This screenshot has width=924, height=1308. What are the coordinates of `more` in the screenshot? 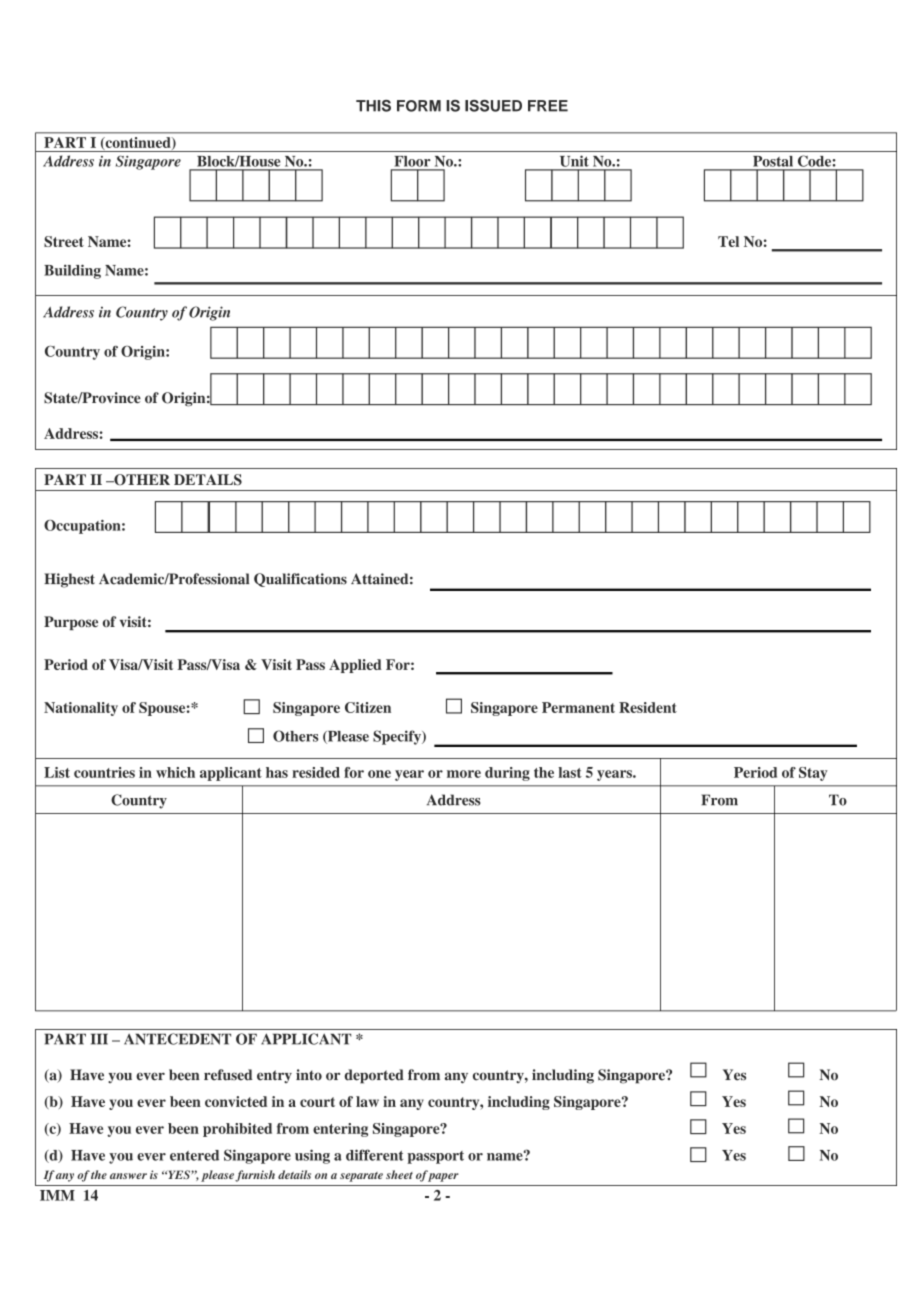 It's located at (464, 774).
